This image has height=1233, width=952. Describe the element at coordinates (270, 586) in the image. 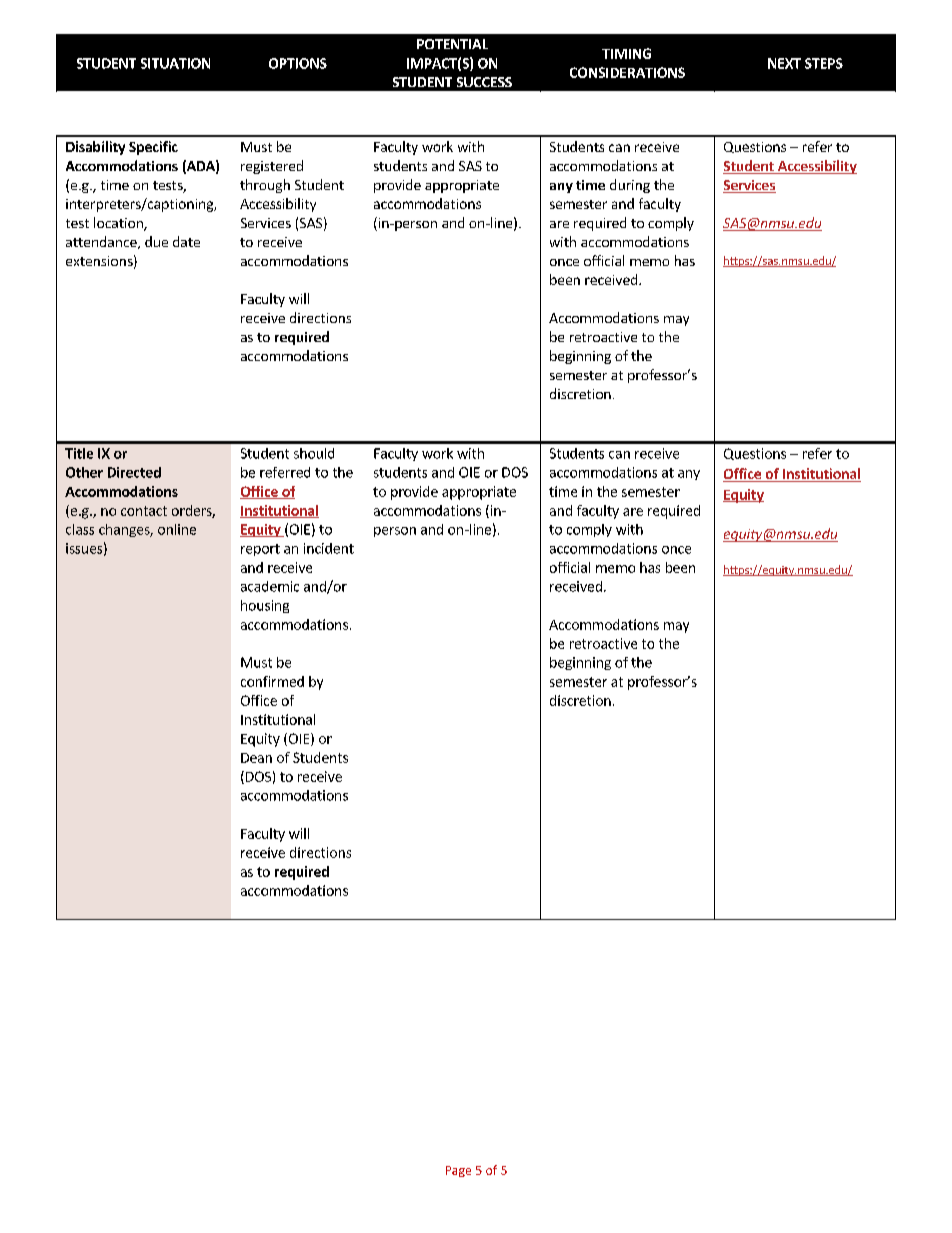

I see `academic` at that location.
